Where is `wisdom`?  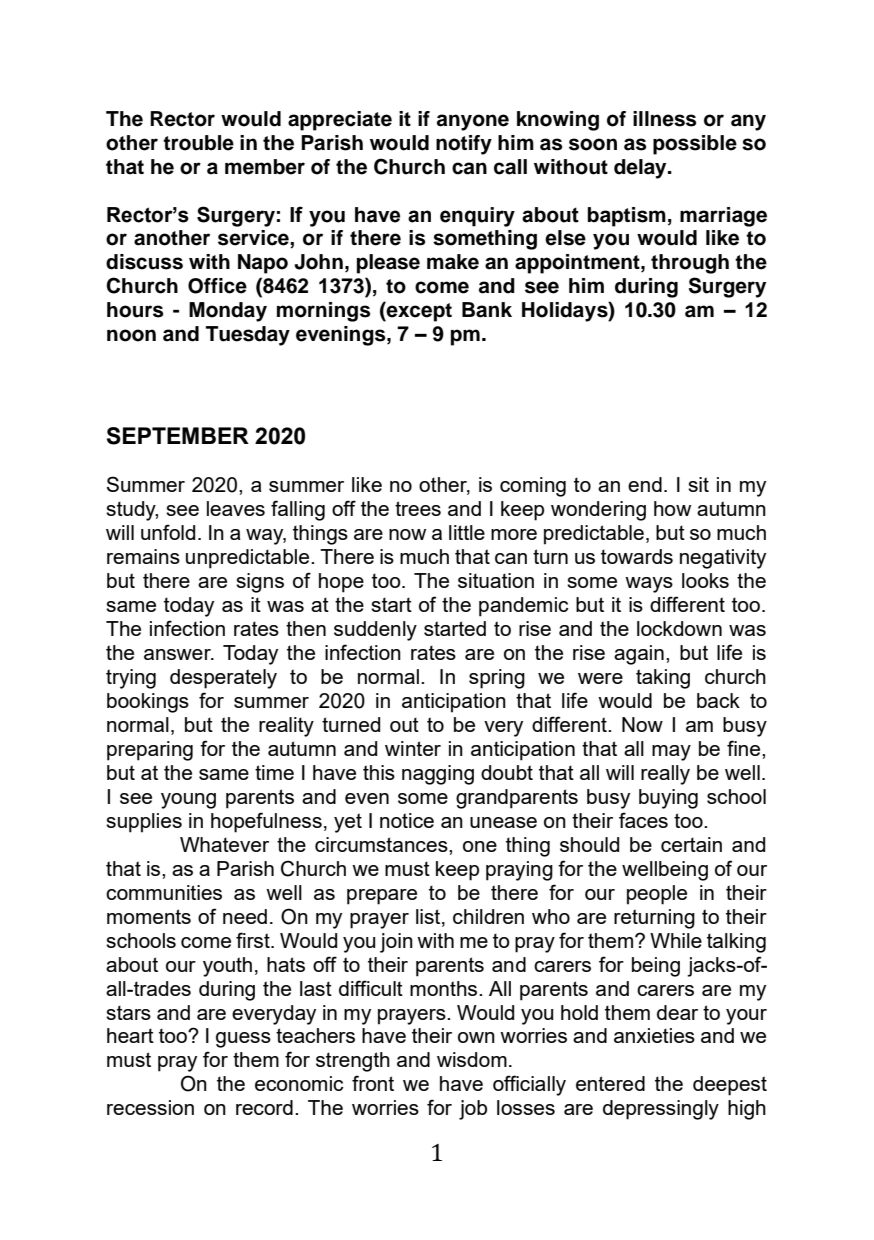
wisdom is located at coordinates (472, 1059).
